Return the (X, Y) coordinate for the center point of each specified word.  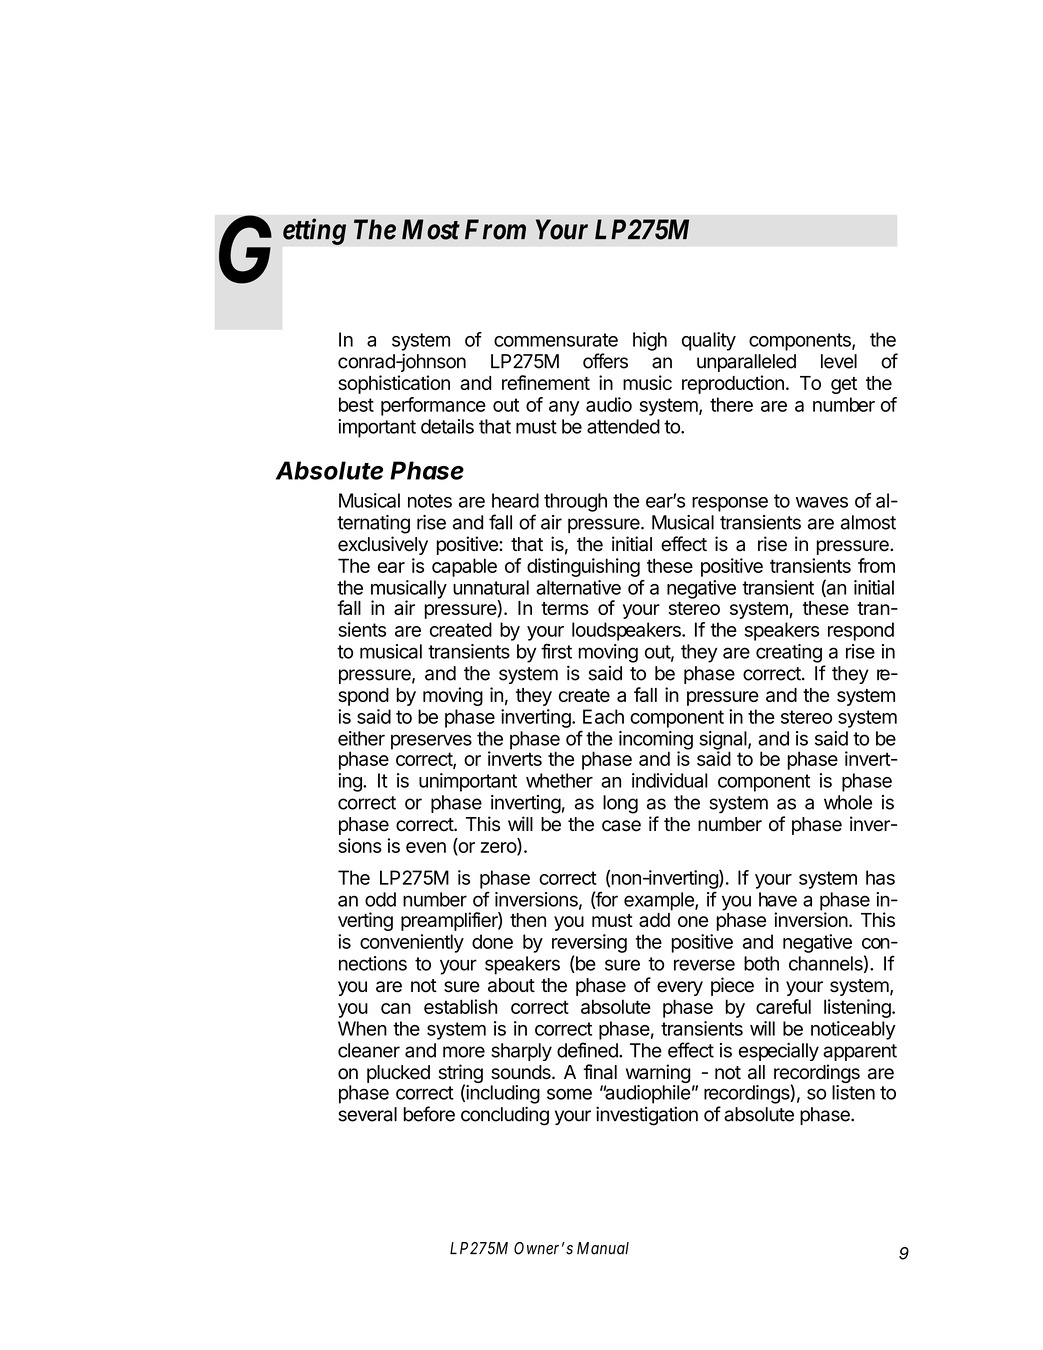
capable (464, 567)
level (839, 361)
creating (789, 653)
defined (588, 1050)
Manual (603, 1248)
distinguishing (583, 567)
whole (848, 802)
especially (779, 1052)
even (426, 847)
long (620, 804)
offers (605, 361)
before (429, 1114)
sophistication (394, 384)
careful (783, 1006)
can (396, 1008)
